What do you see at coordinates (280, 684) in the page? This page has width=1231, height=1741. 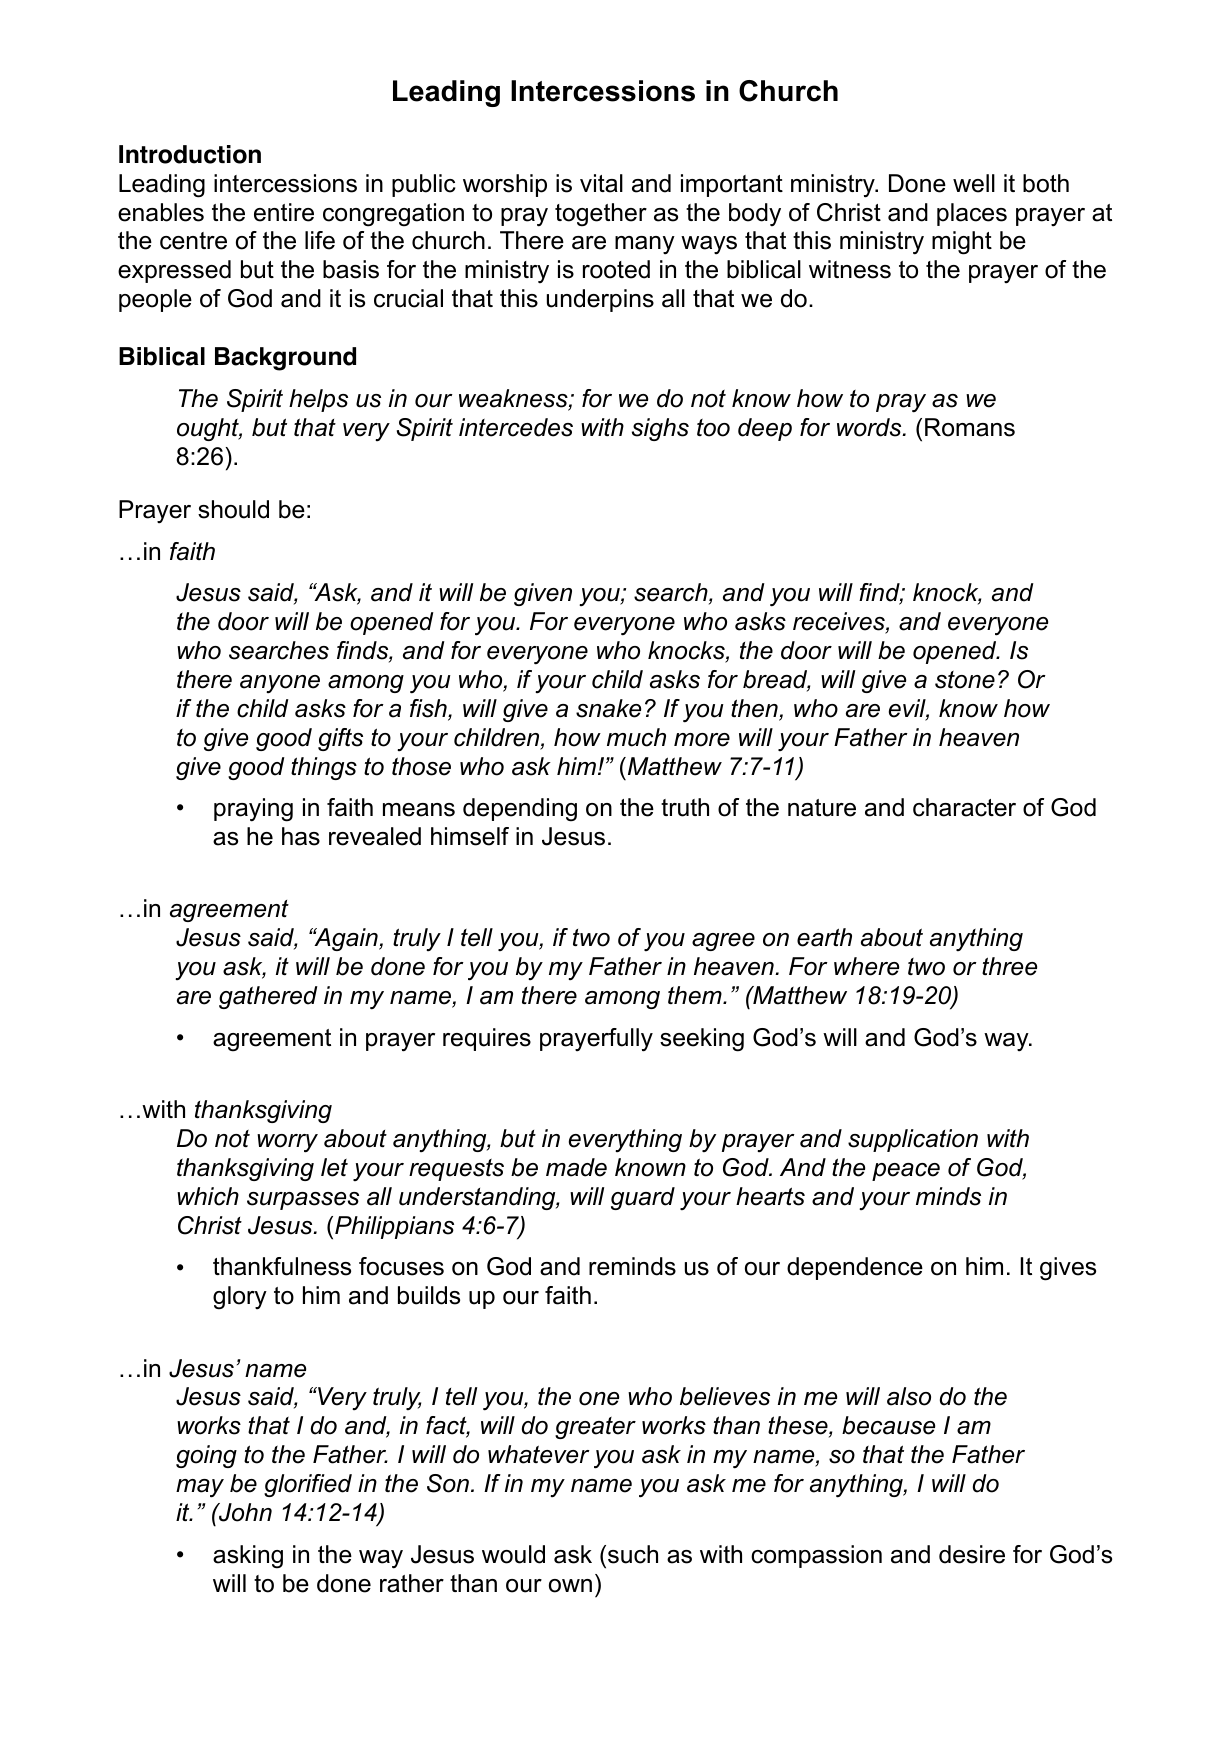 I see `anyone` at bounding box center [280, 684].
